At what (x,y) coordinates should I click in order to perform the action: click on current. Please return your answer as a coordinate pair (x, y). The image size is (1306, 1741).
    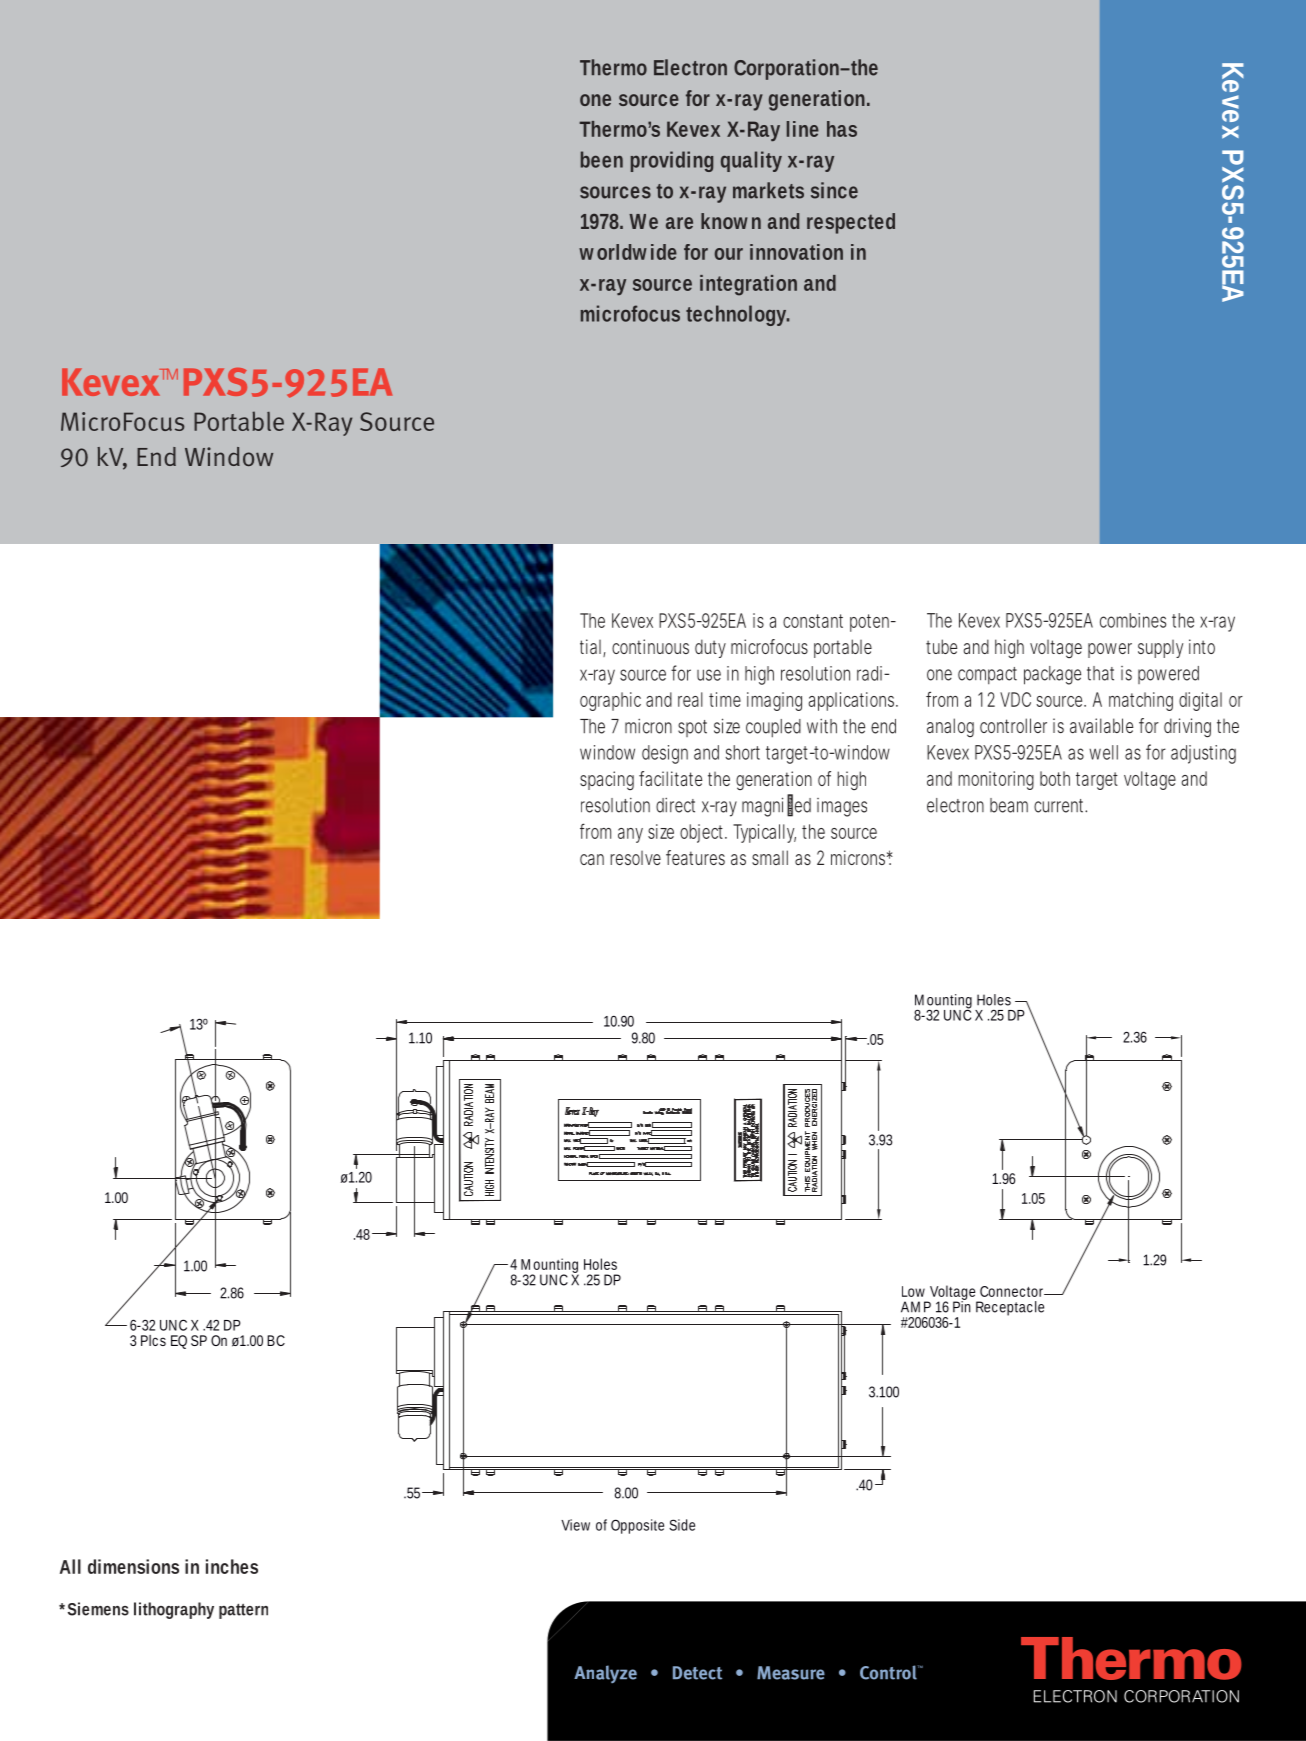
    Looking at the image, I should click on (1060, 806).
